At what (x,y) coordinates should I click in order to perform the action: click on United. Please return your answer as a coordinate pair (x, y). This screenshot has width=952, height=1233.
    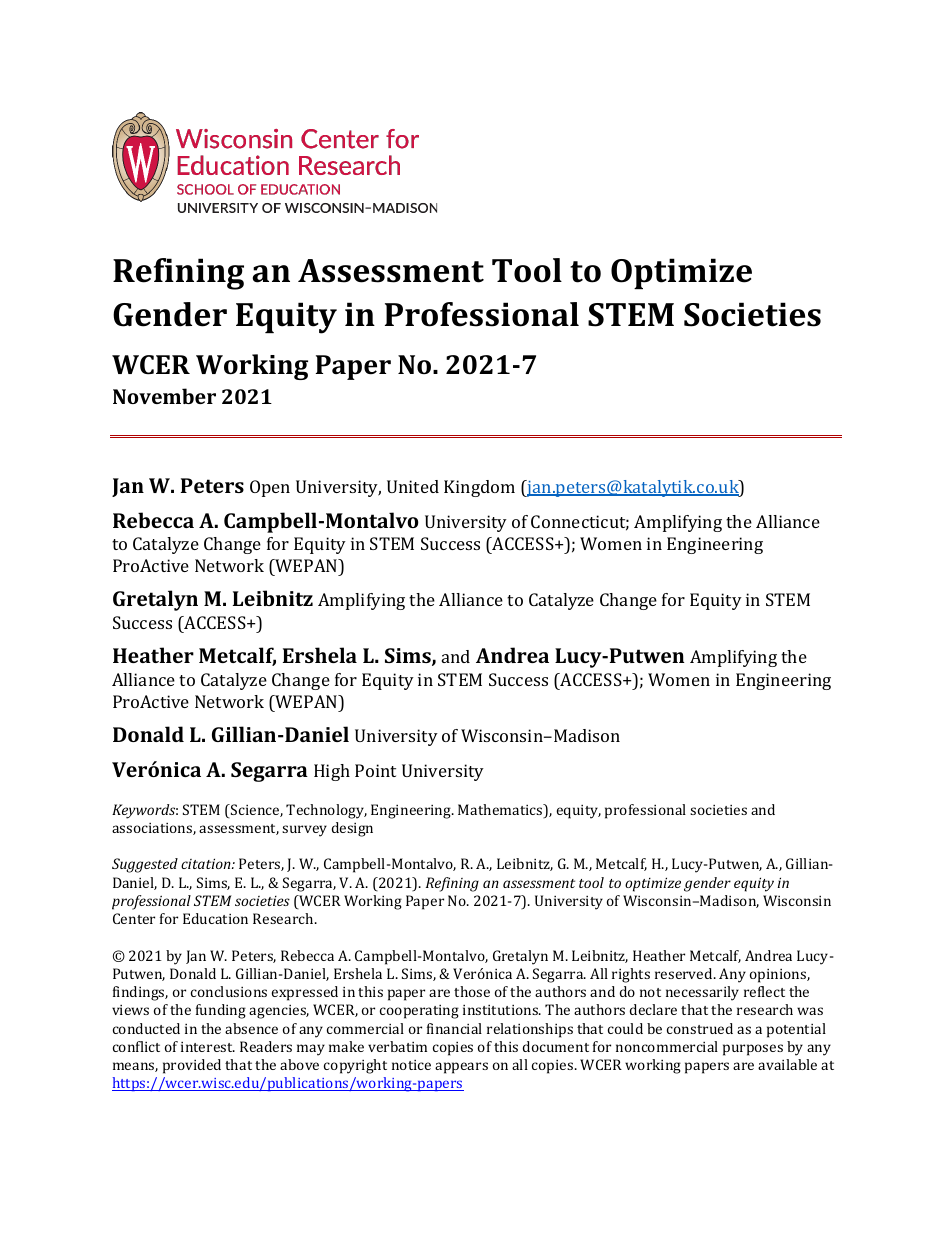
    Looking at the image, I should click on (413, 486).
